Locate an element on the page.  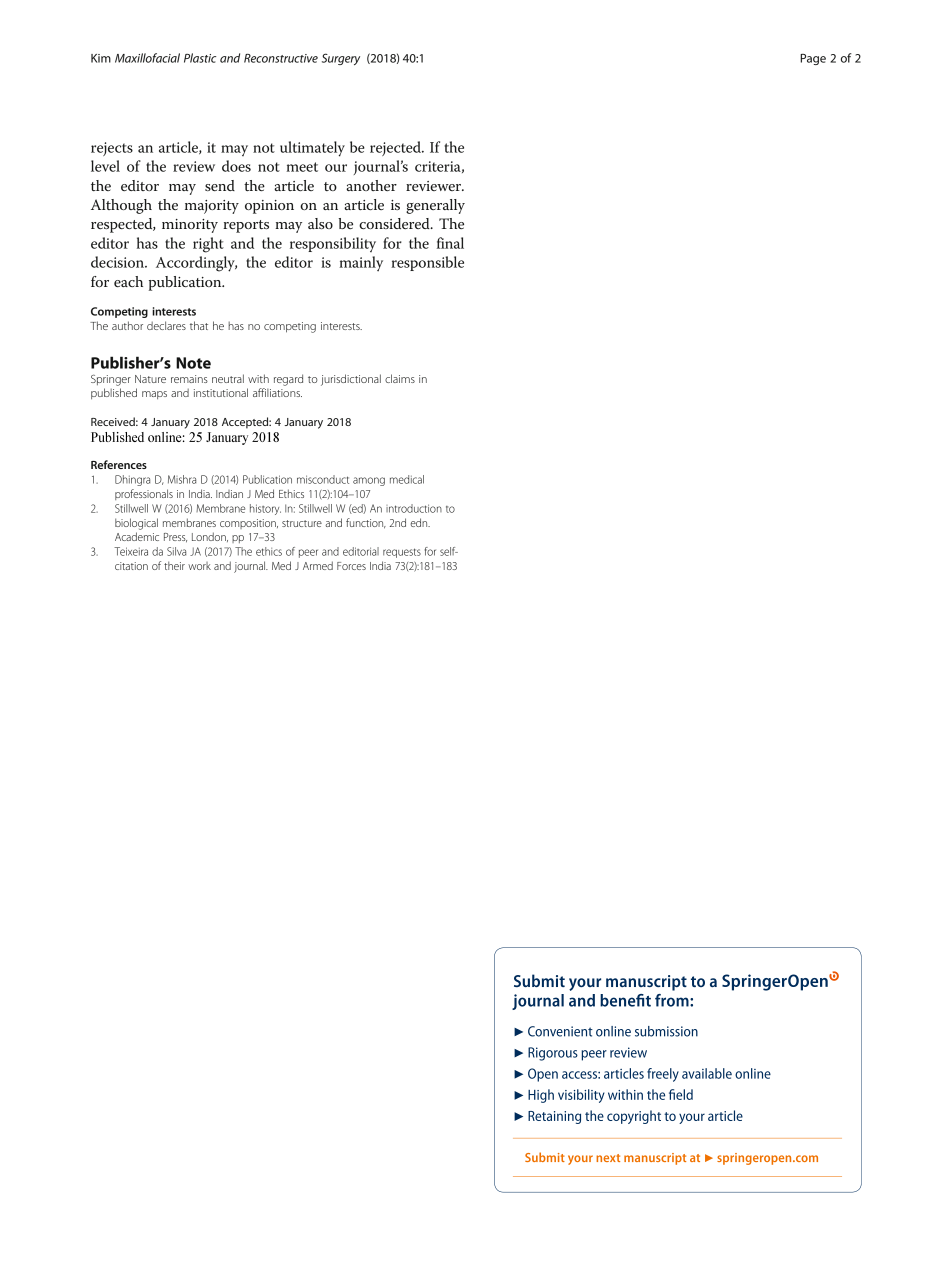
requests is located at coordinates (402, 553).
